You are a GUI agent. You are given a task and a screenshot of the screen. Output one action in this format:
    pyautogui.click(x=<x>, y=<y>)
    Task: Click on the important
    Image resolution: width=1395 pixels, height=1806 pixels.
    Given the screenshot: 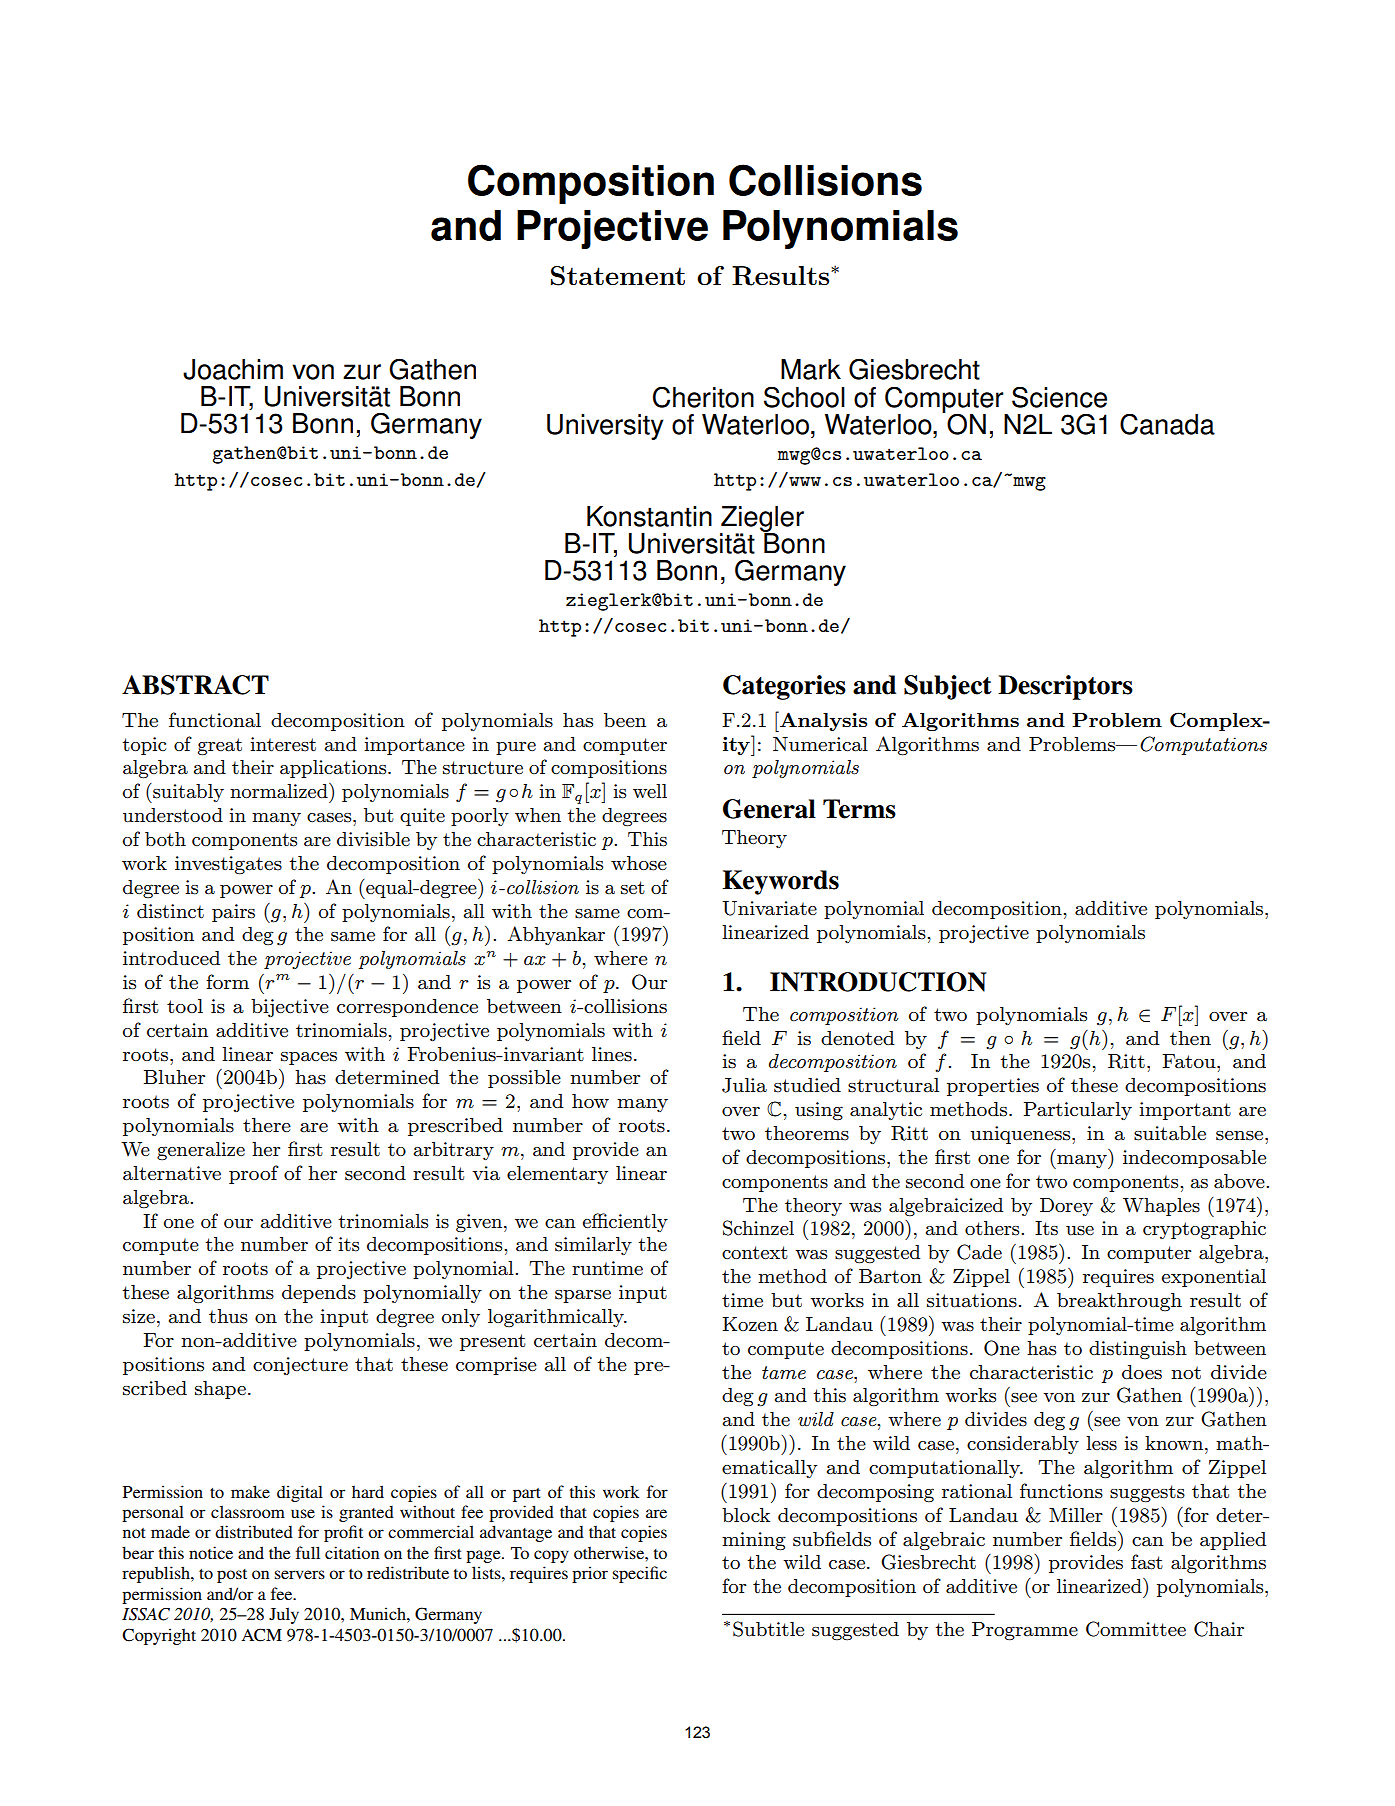 What is the action you would take?
    pyautogui.click(x=1185, y=1111)
